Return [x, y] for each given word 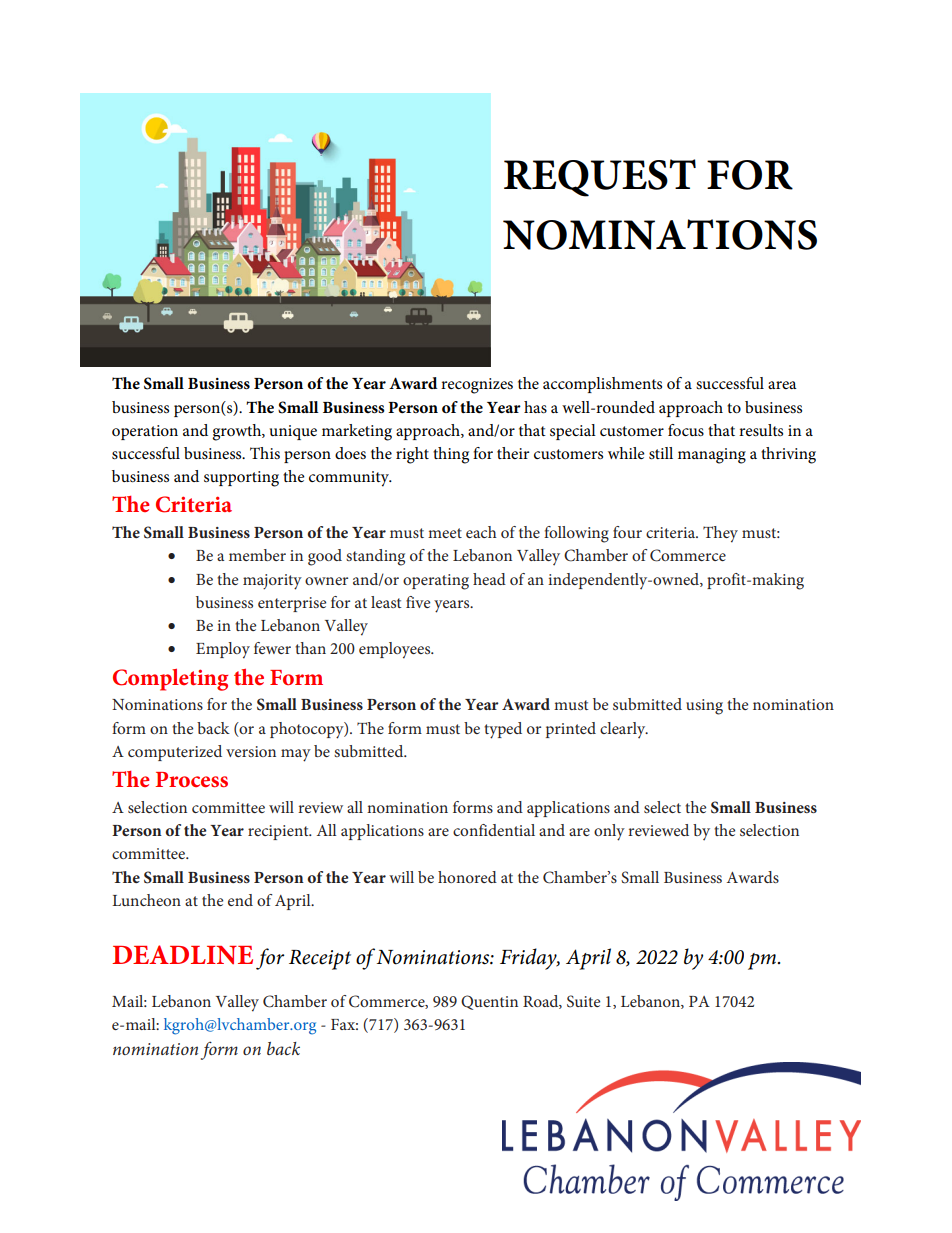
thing [451, 455]
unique [293, 432]
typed [503, 730]
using [704, 707]
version [251, 751]
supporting [241, 479]
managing [712, 456]
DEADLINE [182, 954]
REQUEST [600, 178]
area [782, 385]
